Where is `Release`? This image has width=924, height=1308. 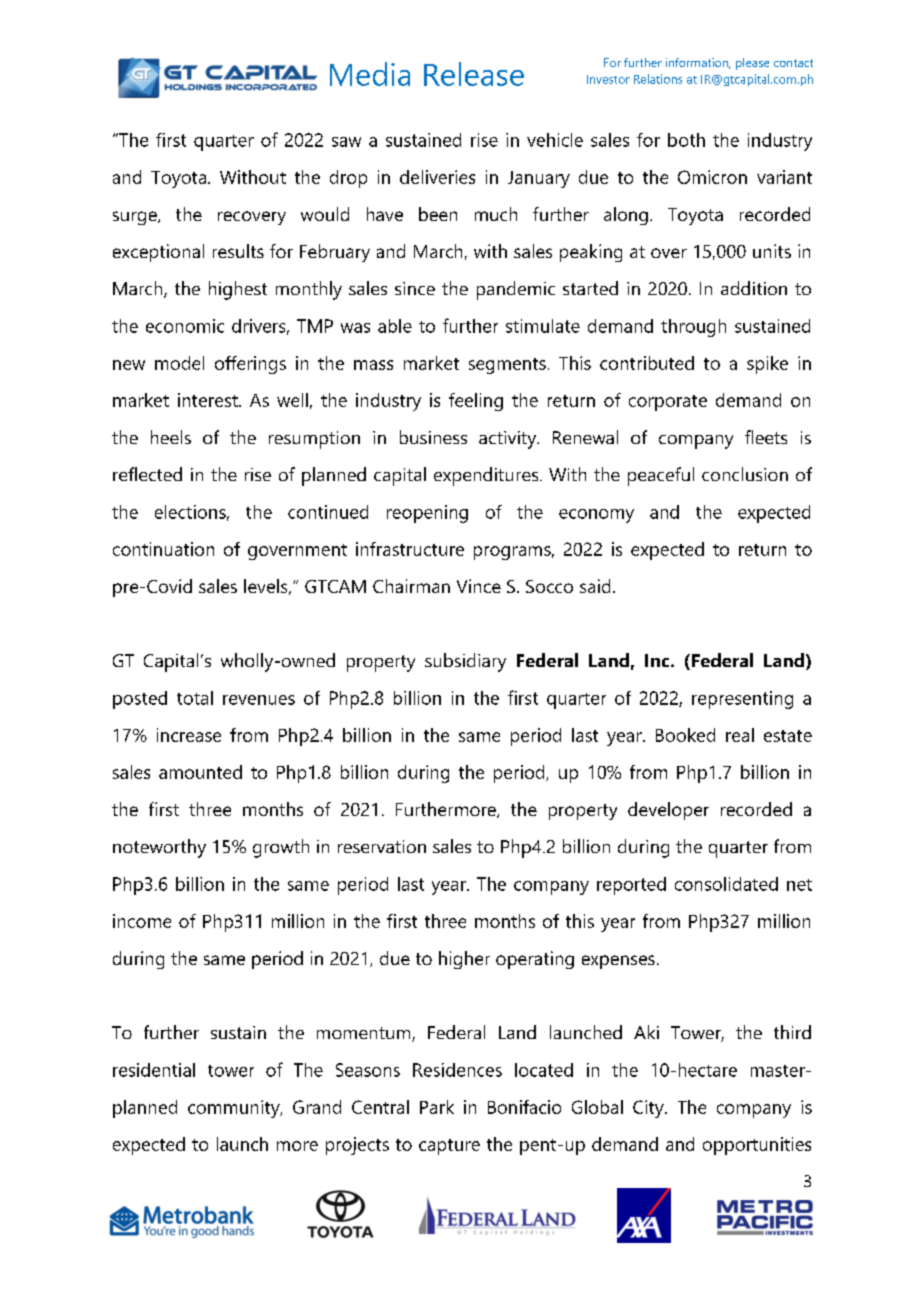
Release is located at coordinates (474, 74).
